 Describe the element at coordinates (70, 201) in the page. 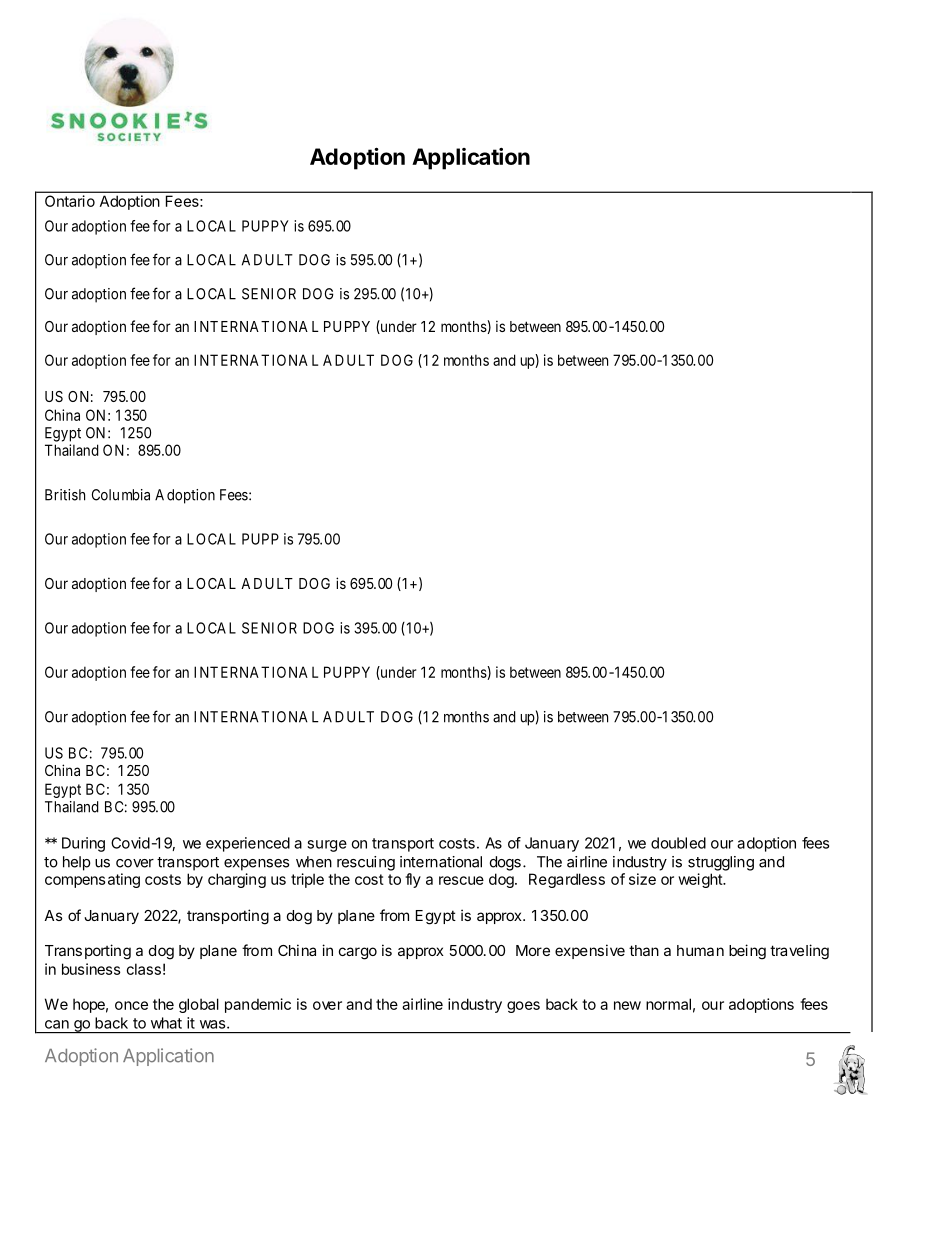

I see `Ontario` at that location.
